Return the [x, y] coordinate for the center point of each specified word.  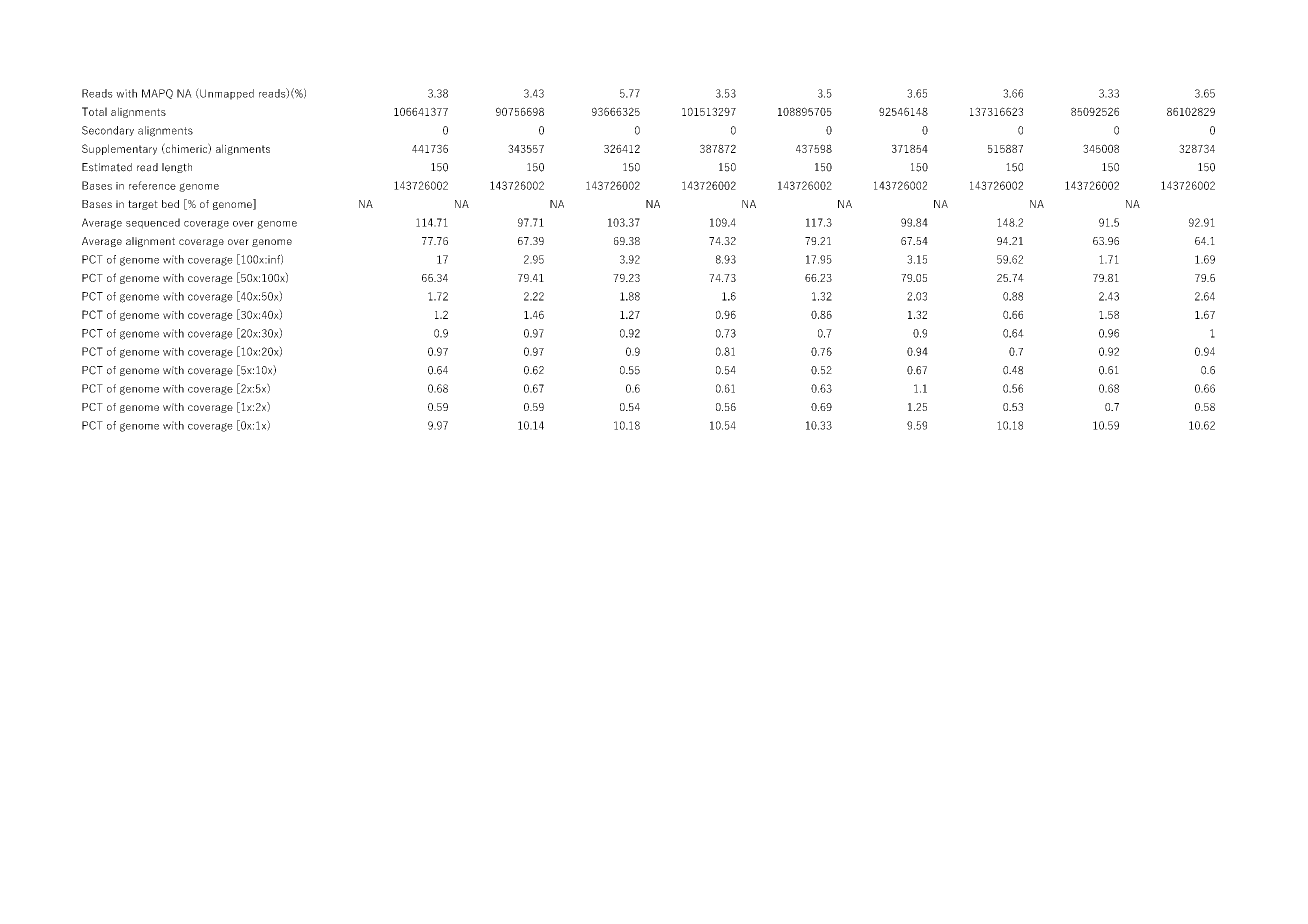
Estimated [107, 167]
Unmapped [226, 94]
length [177, 168]
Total [94, 111]
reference [152, 185]
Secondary [108, 131]
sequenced [153, 223]
